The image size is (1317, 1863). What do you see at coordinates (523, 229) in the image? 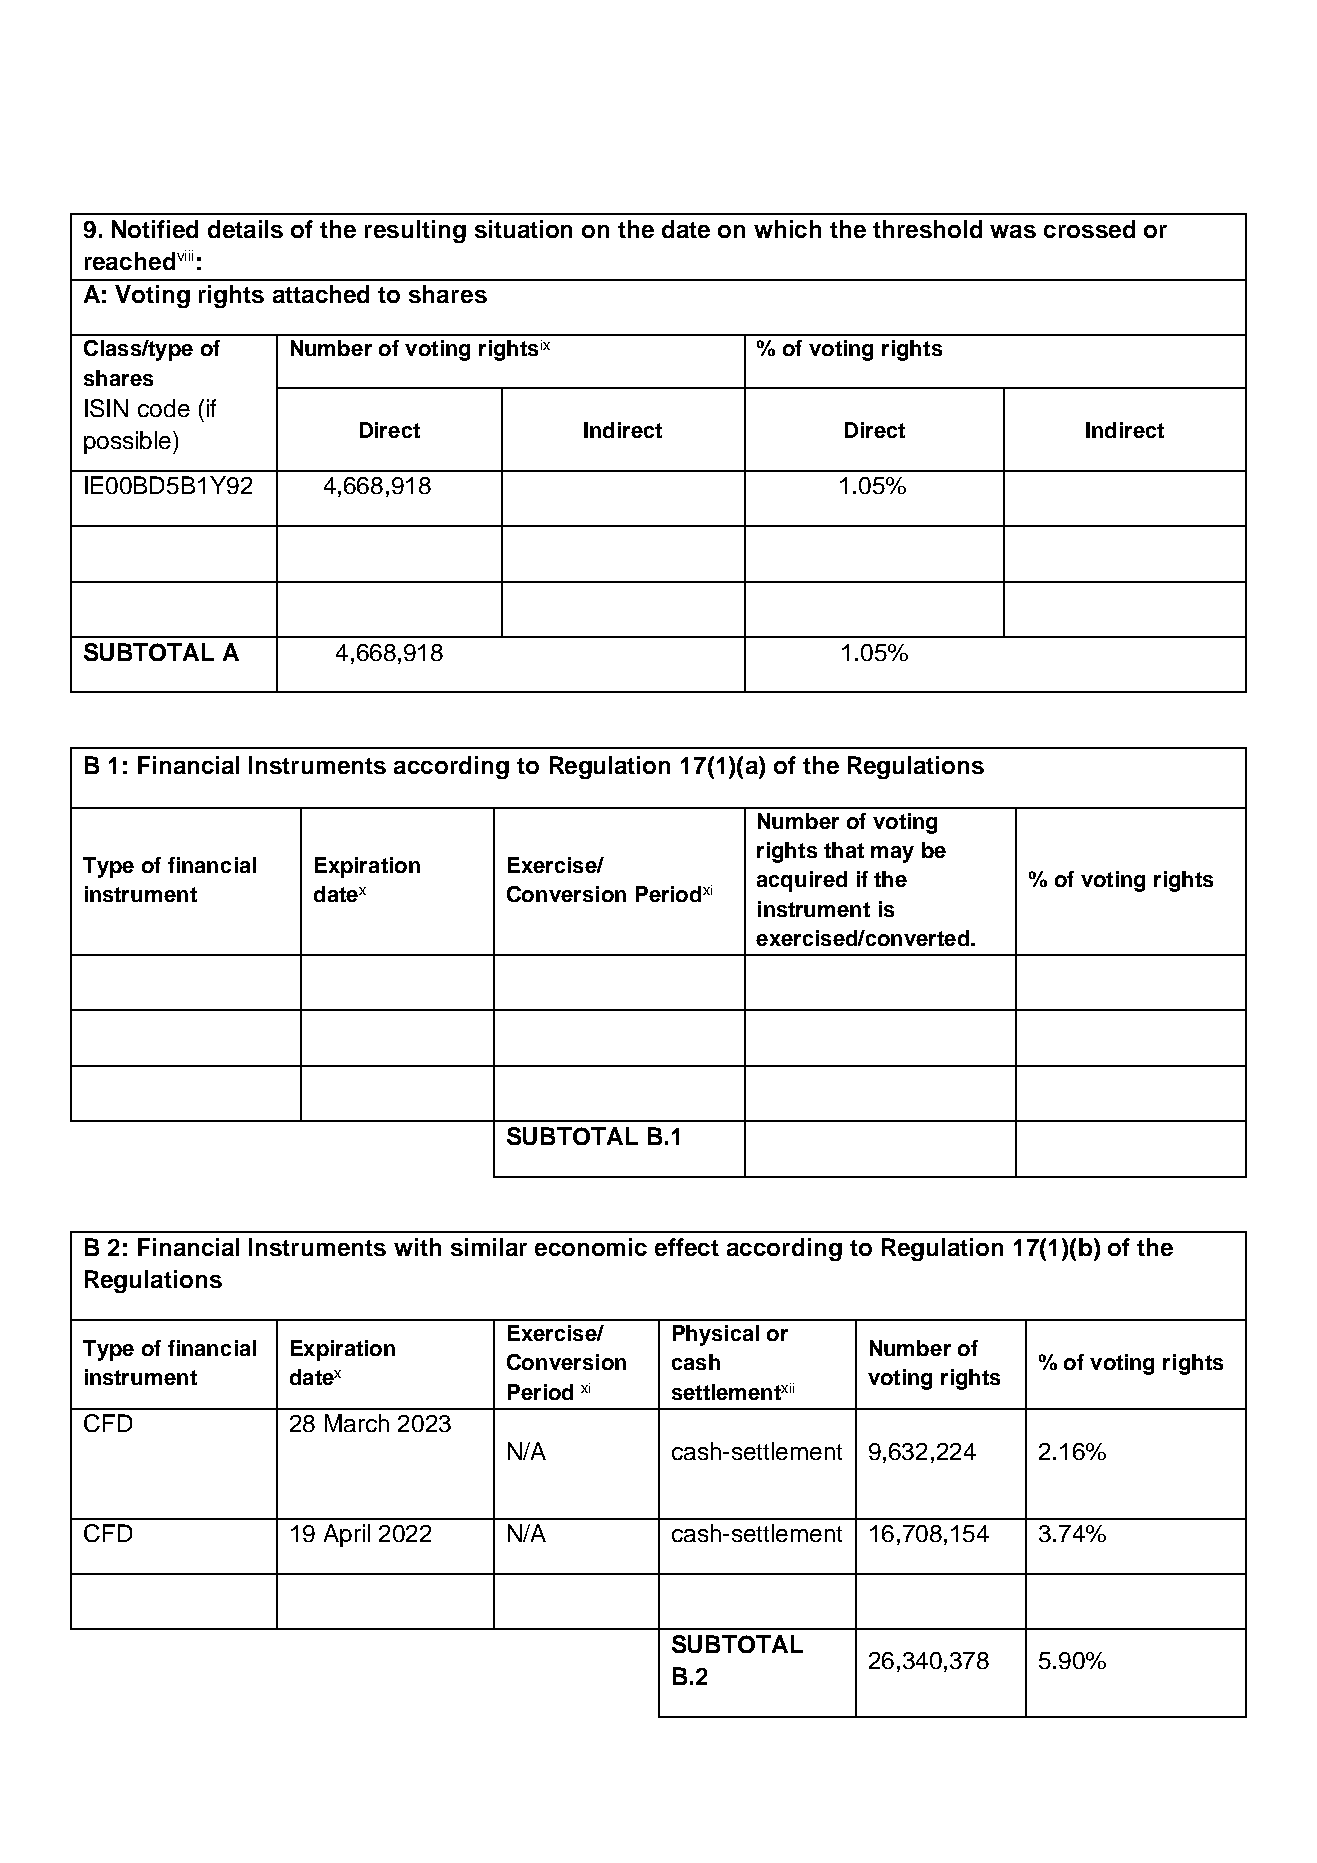
I see `situation` at bounding box center [523, 229].
